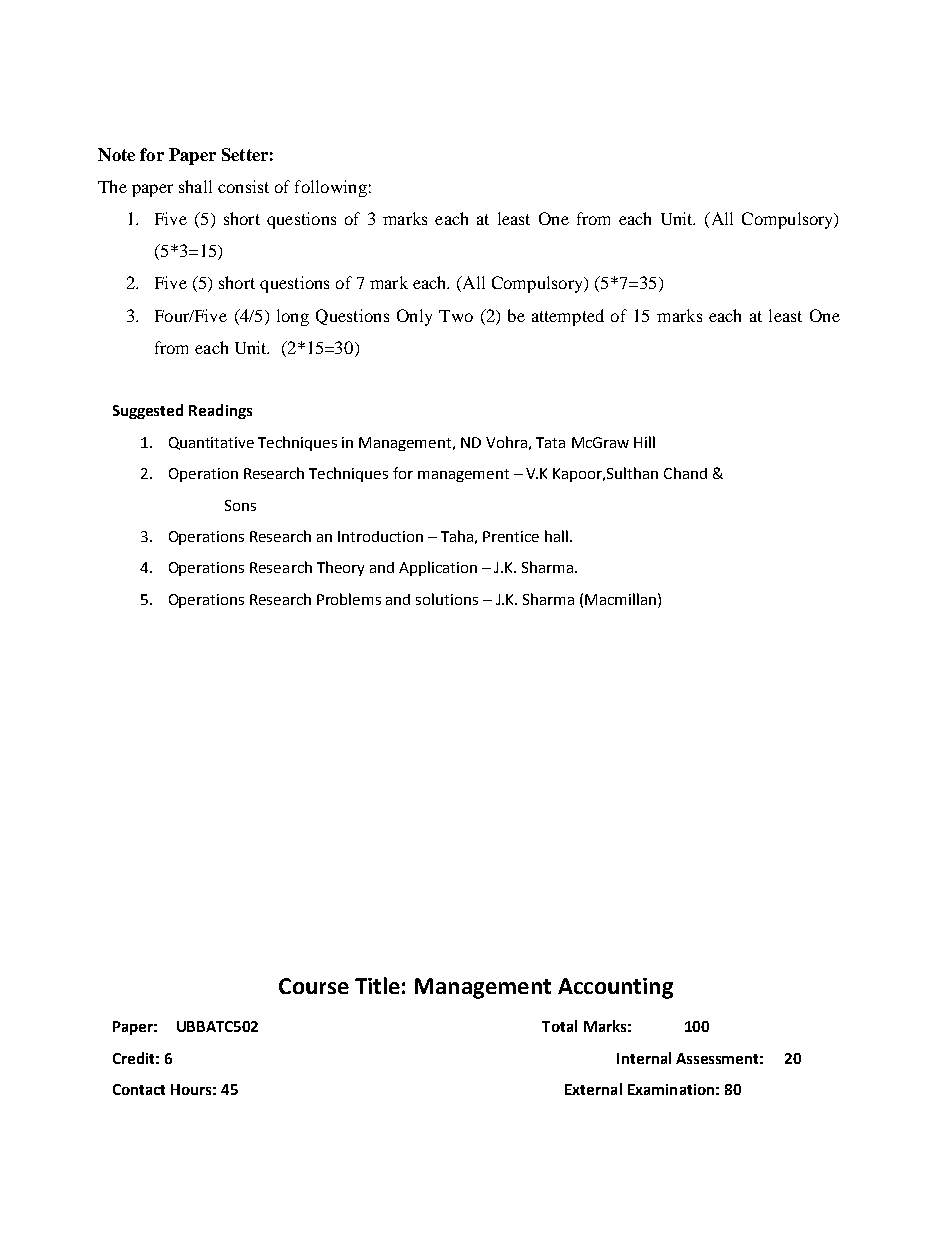 Image resolution: width=952 pixels, height=1233 pixels. What do you see at coordinates (314, 986) in the image?
I see `Course` at bounding box center [314, 986].
